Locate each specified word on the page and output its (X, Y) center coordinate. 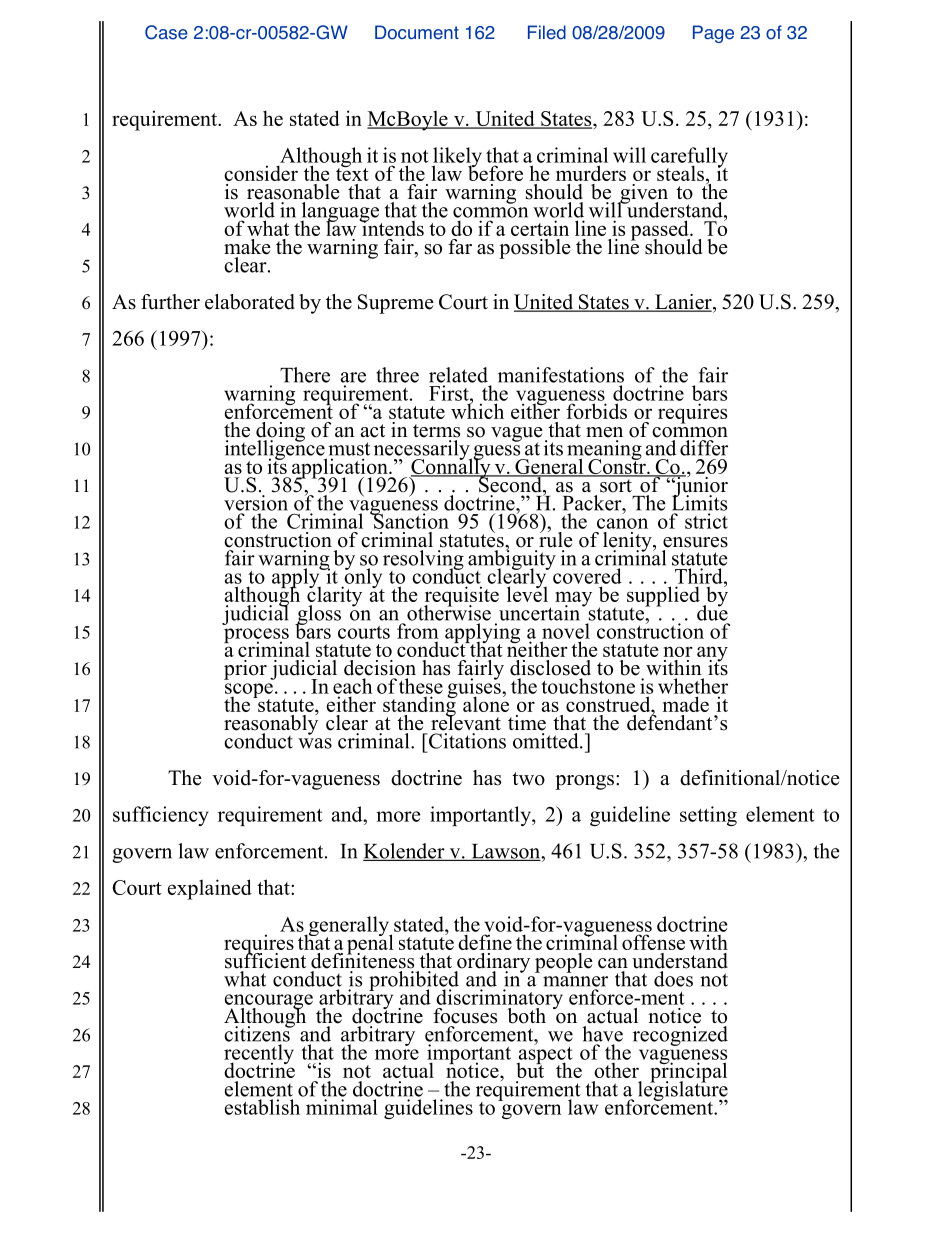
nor (678, 651)
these (421, 686)
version (256, 503)
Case (166, 32)
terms (436, 431)
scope (249, 691)
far (460, 246)
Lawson (506, 852)
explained (210, 889)
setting (708, 816)
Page (713, 34)
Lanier (683, 303)
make (247, 247)
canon (622, 523)
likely (457, 158)
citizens (258, 1033)
